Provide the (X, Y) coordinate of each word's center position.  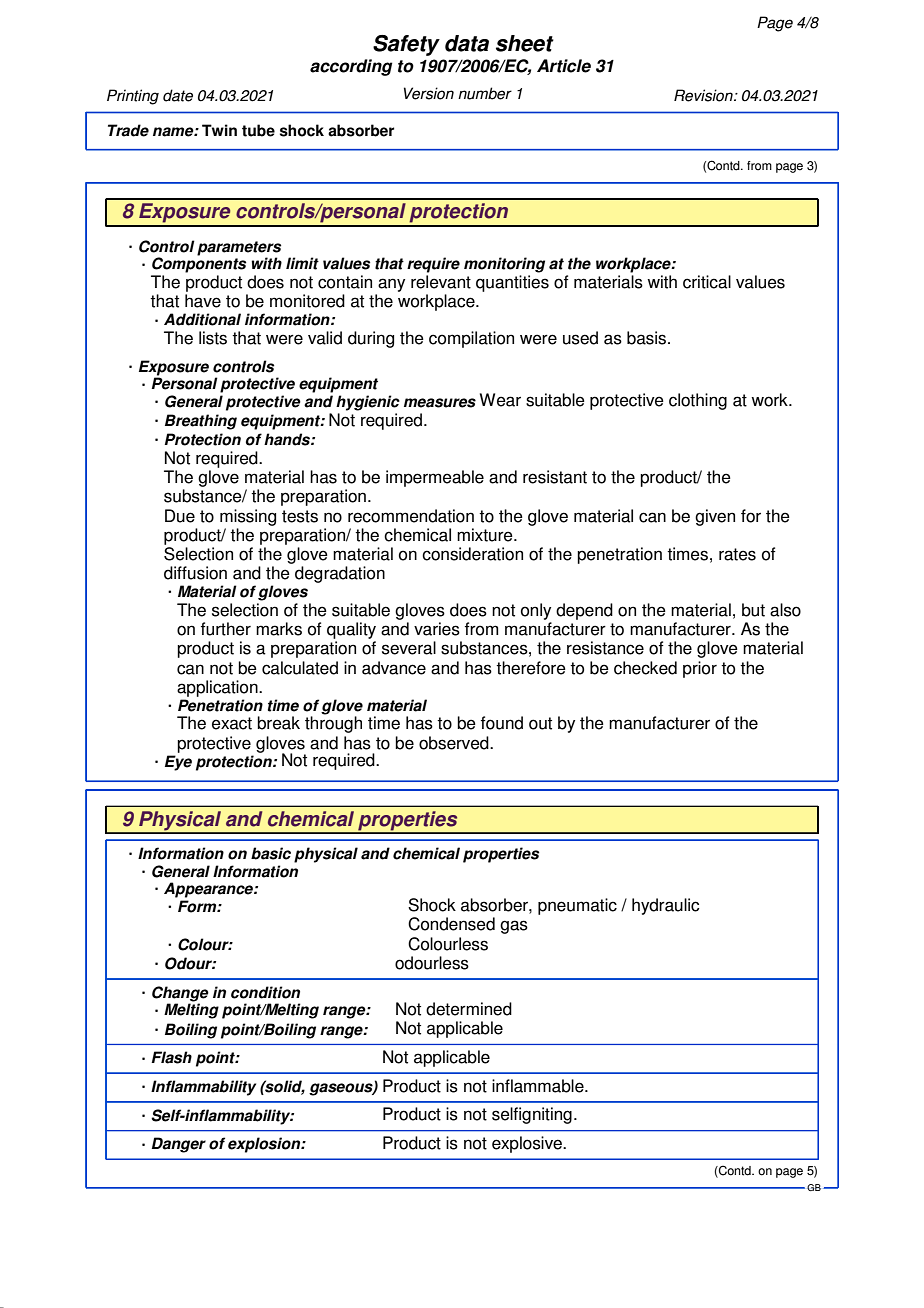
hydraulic (666, 906)
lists (213, 338)
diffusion (195, 573)
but (753, 610)
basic (271, 853)
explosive (528, 1144)
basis (648, 338)
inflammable (539, 1086)
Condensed (451, 924)
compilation (471, 339)
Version (429, 93)
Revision (704, 95)
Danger (179, 1145)
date (178, 95)
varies (437, 629)
